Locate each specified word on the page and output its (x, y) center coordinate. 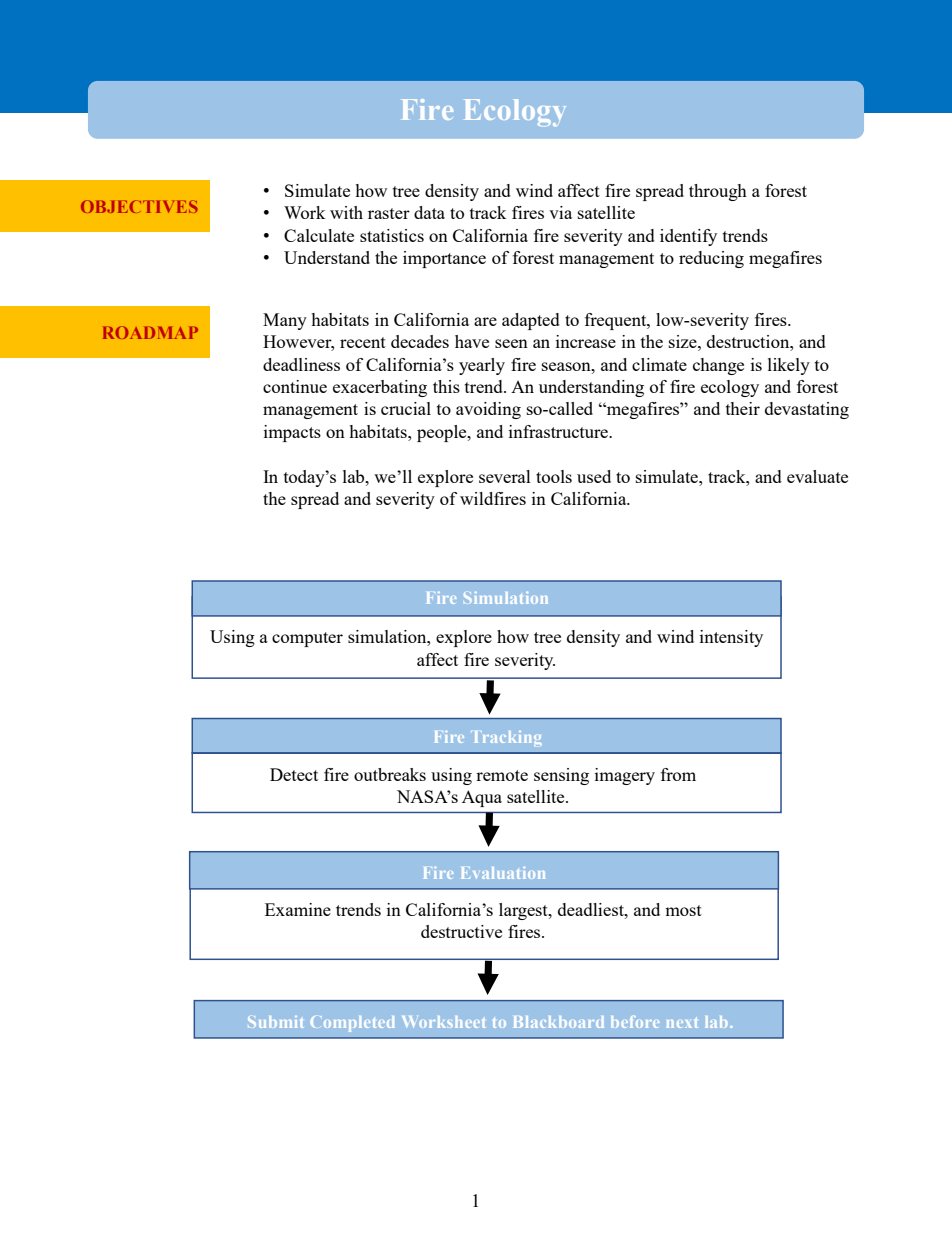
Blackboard (559, 1022)
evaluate (817, 476)
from (678, 774)
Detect (294, 774)
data (429, 212)
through (718, 192)
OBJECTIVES (139, 206)
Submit (276, 1022)
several (505, 476)
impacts (292, 433)
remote (502, 775)
